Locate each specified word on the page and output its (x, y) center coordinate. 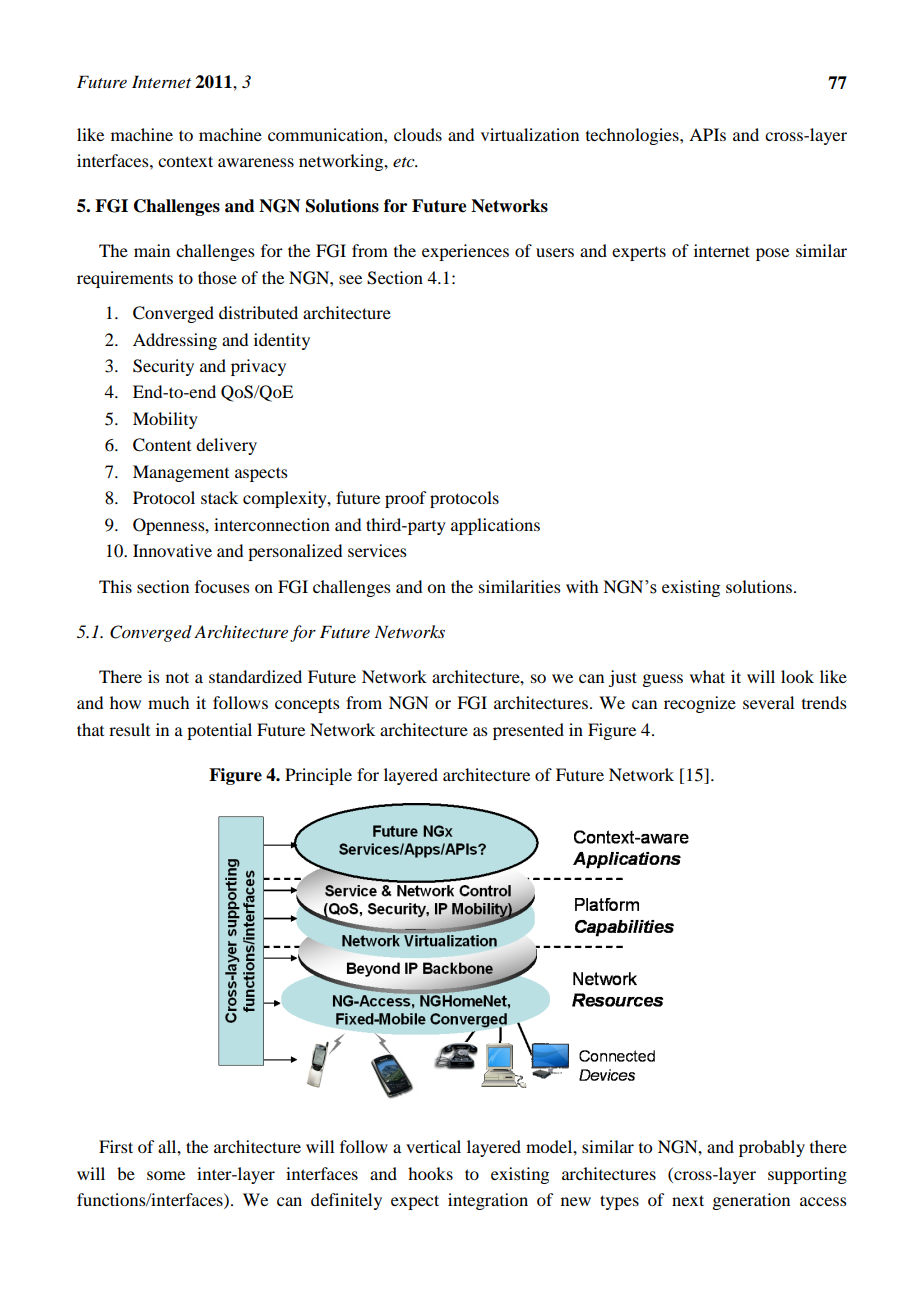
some (166, 1175)
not (177, 677)
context (185, 161)
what (707, 676)
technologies (633, 136)
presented (528, 731)
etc (405, 162)
